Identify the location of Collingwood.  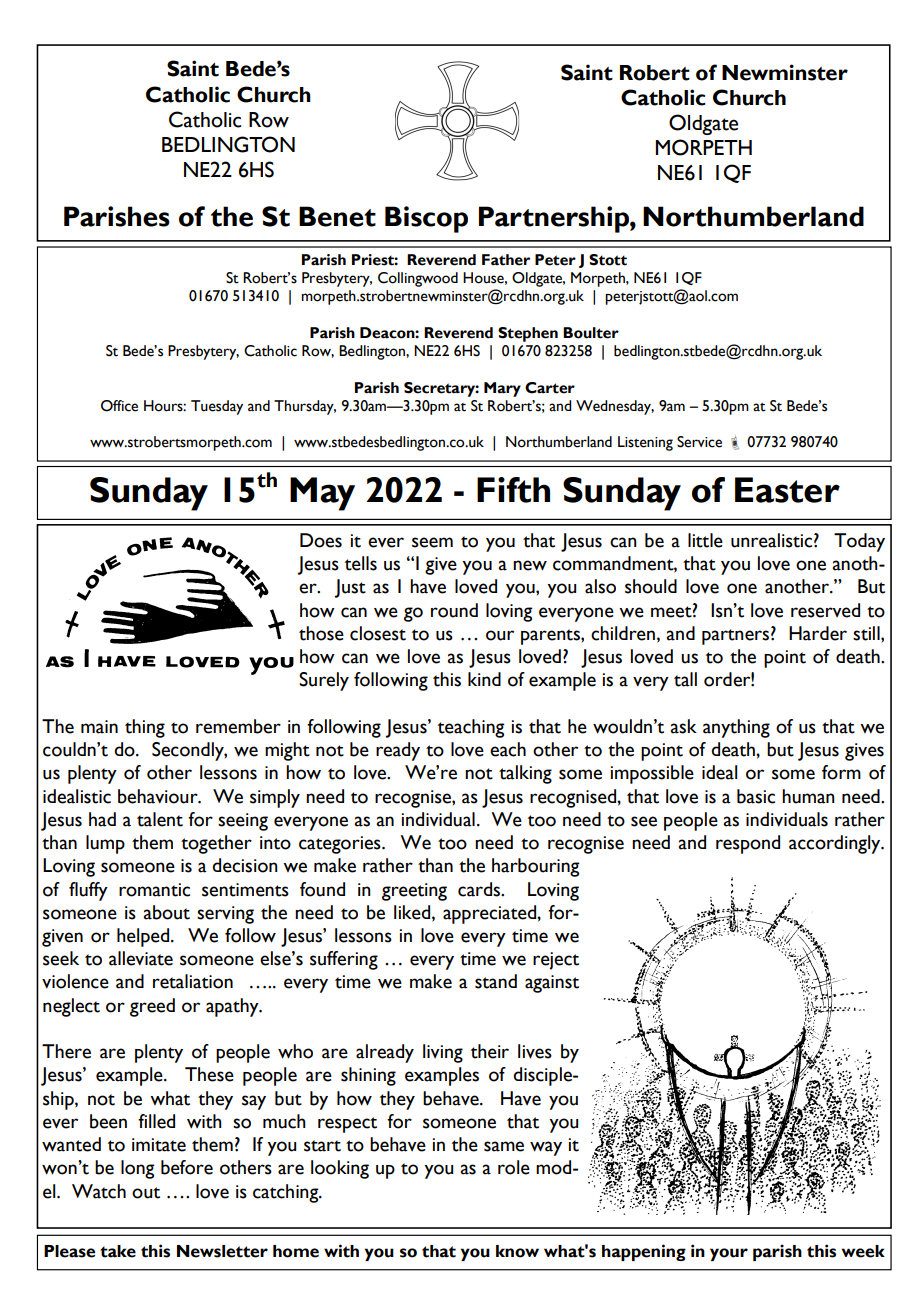
(418, 279).
